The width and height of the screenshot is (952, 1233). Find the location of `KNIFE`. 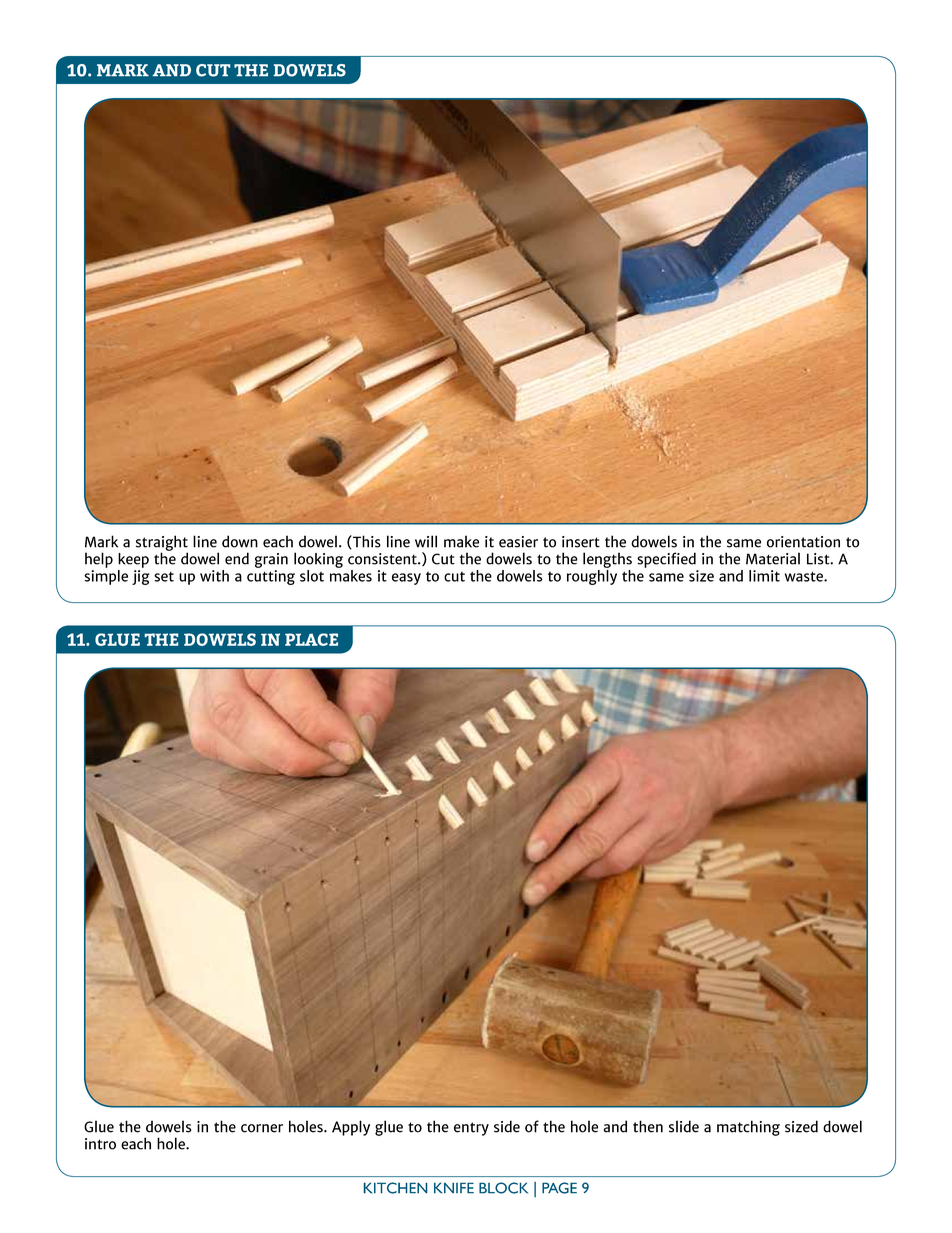

KNIFE is located at coordinates (454, 1188).
